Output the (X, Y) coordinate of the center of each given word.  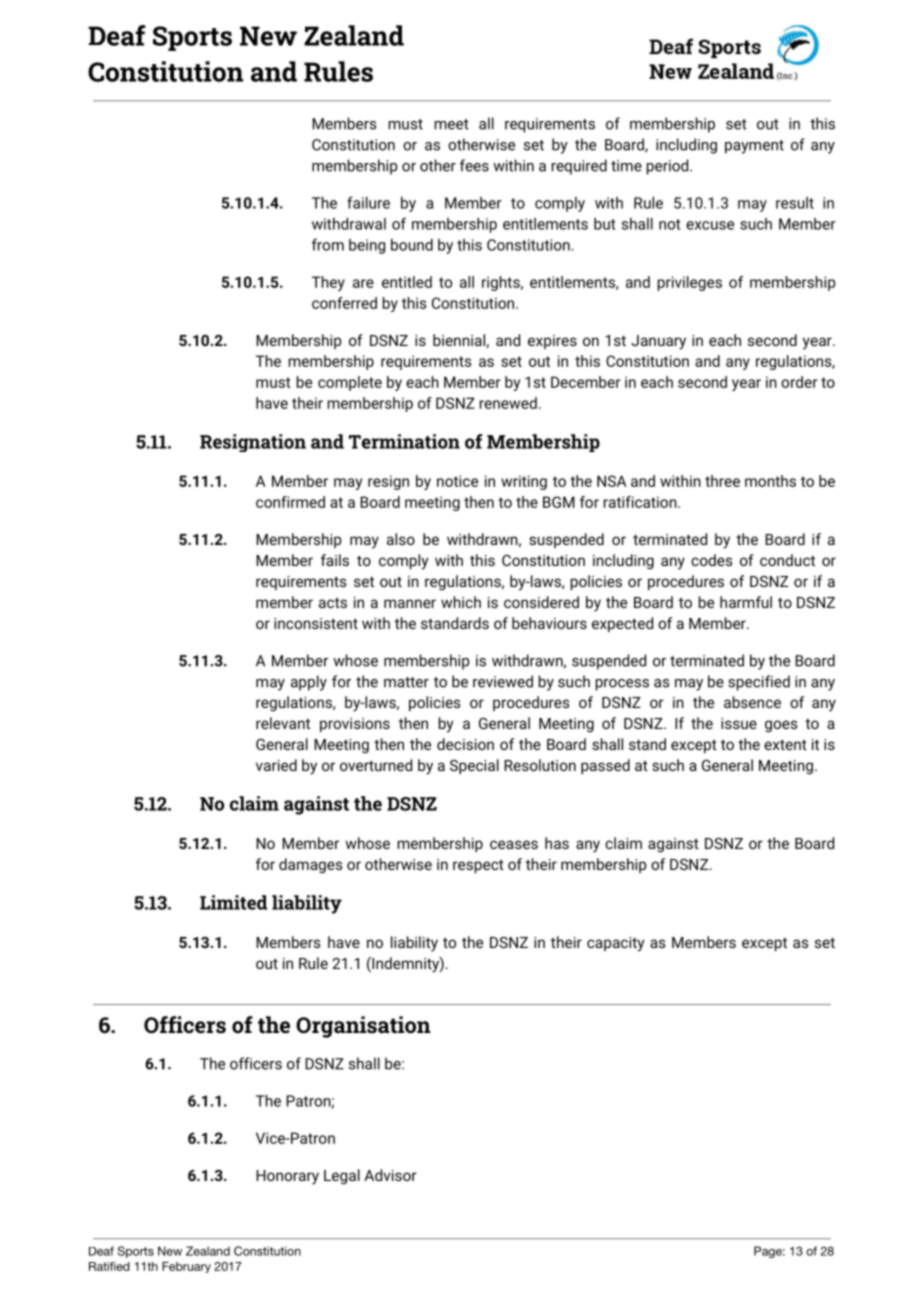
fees (474, 165)
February (186, 1267)
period (669, 167)
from (328, 244)
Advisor (390, 1175)
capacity (615, 944)
